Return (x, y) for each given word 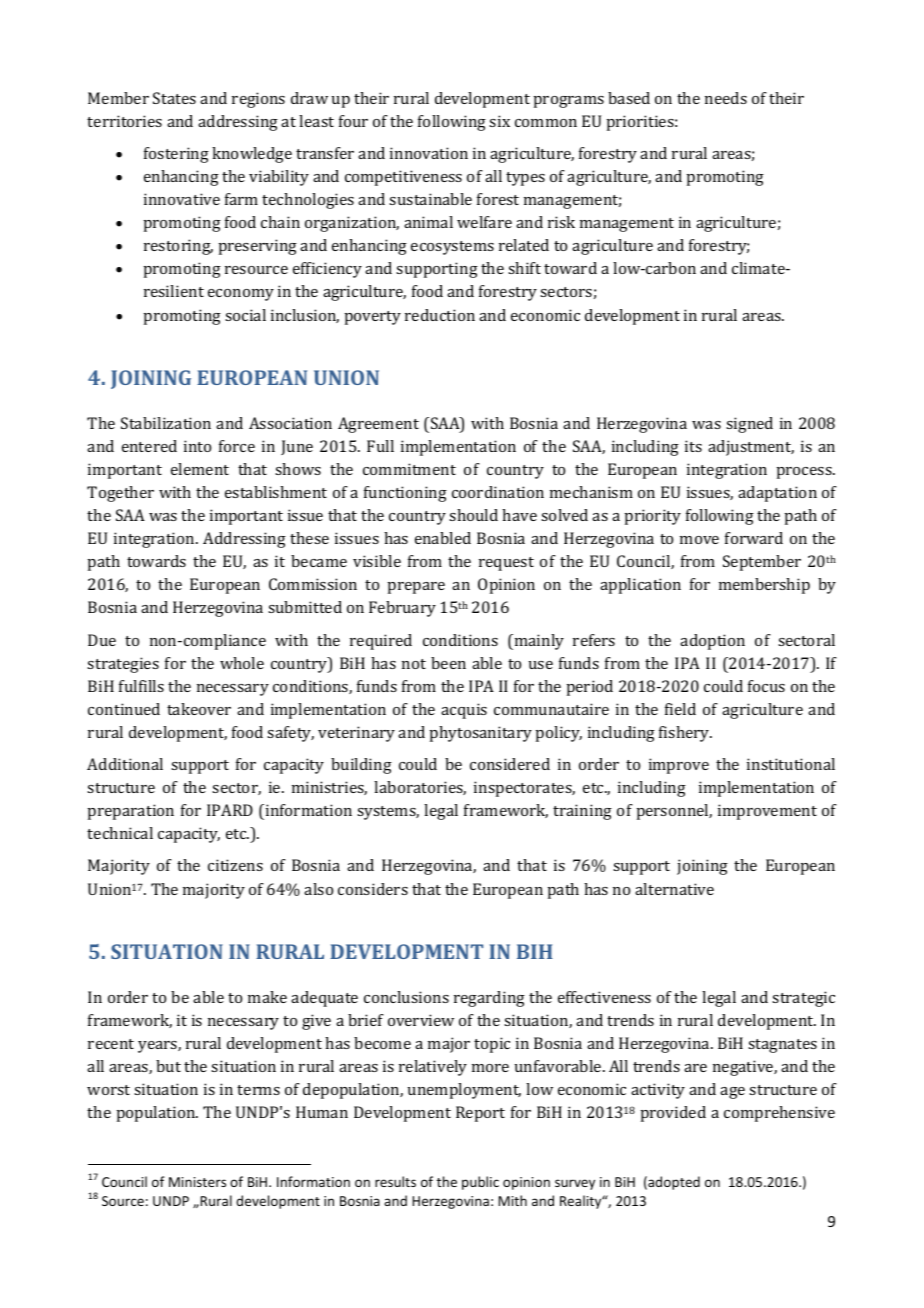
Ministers (197, 1182)
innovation (429, 153)
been (448, 663)
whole (242, 663)
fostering (176, 155)
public (480, 1183)
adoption (712, 642)
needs (726, 98)
